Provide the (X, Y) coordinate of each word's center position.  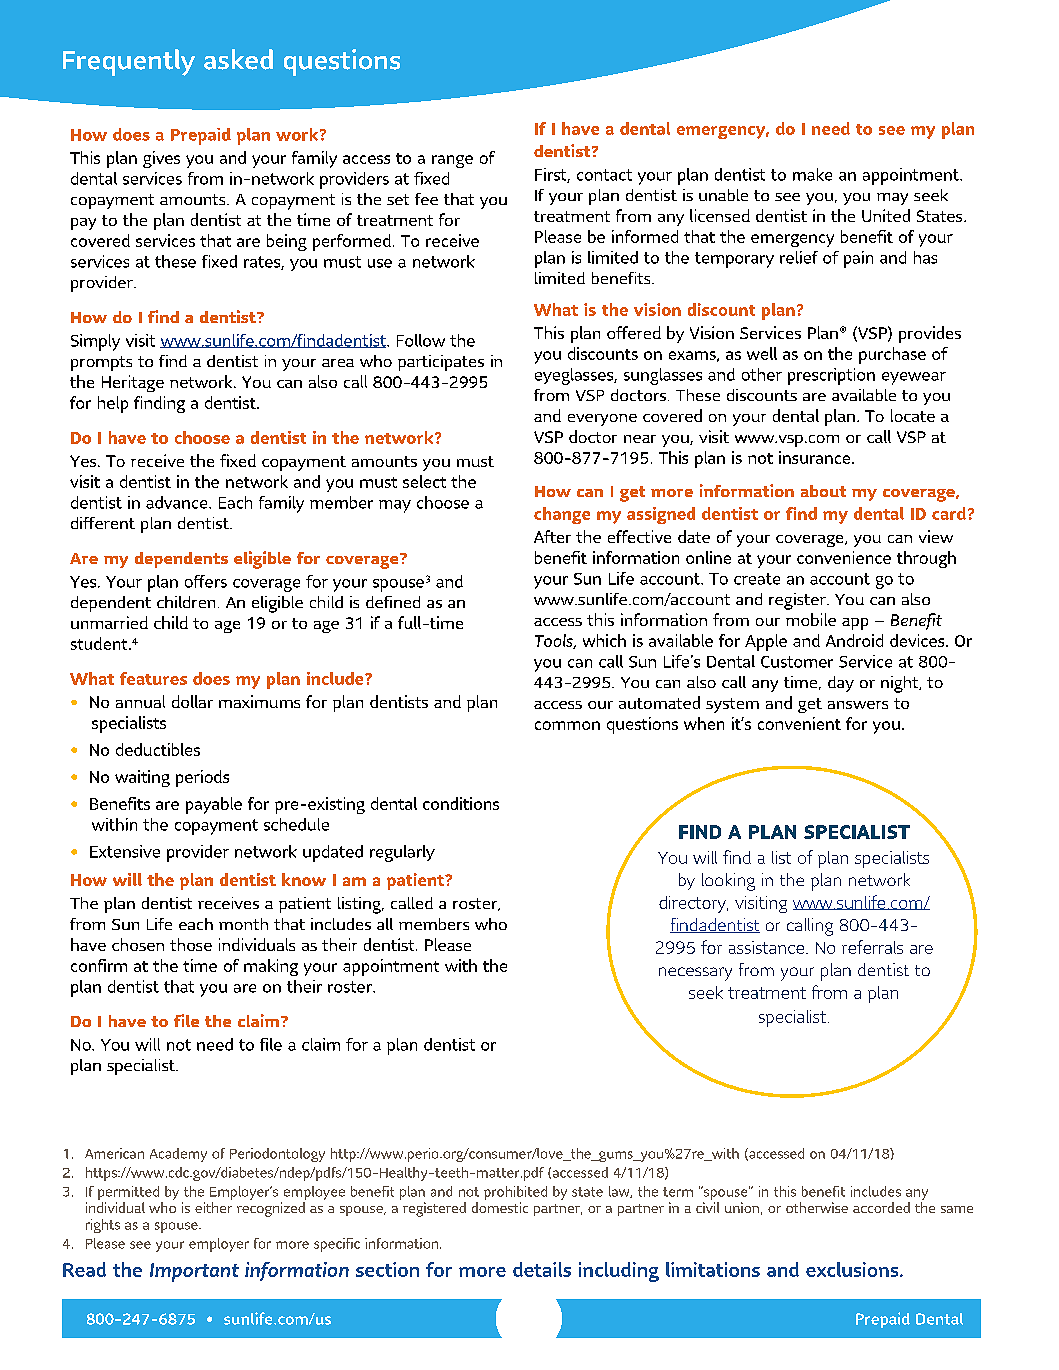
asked (238, 59)
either (213, 1207)
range (452, 161)
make (812, 174)
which (604, 640)
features (153, 678)
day (841, 684)
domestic (500, 1207)
